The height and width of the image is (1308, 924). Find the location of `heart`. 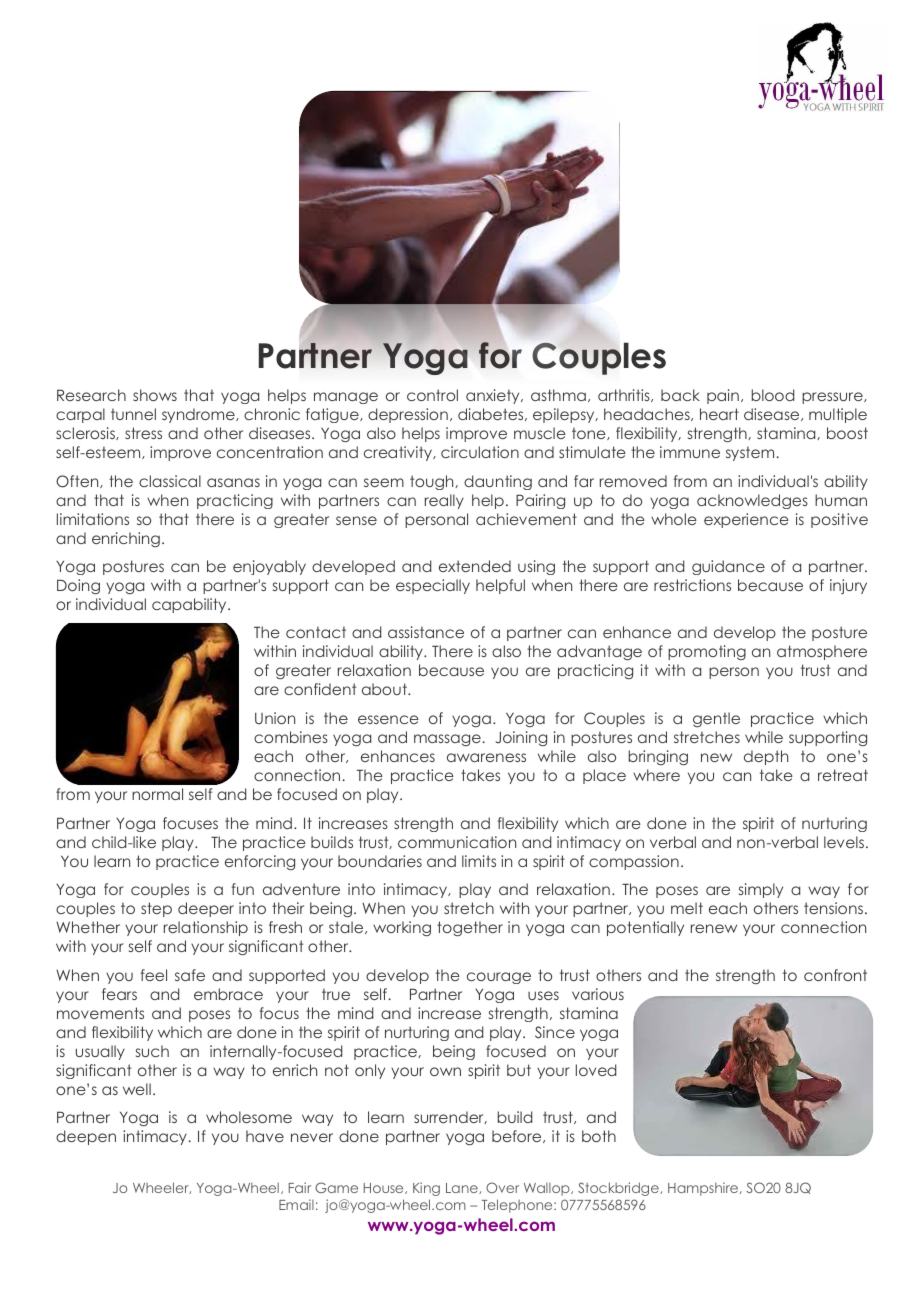

heart is located at coordinates (719, 414).
